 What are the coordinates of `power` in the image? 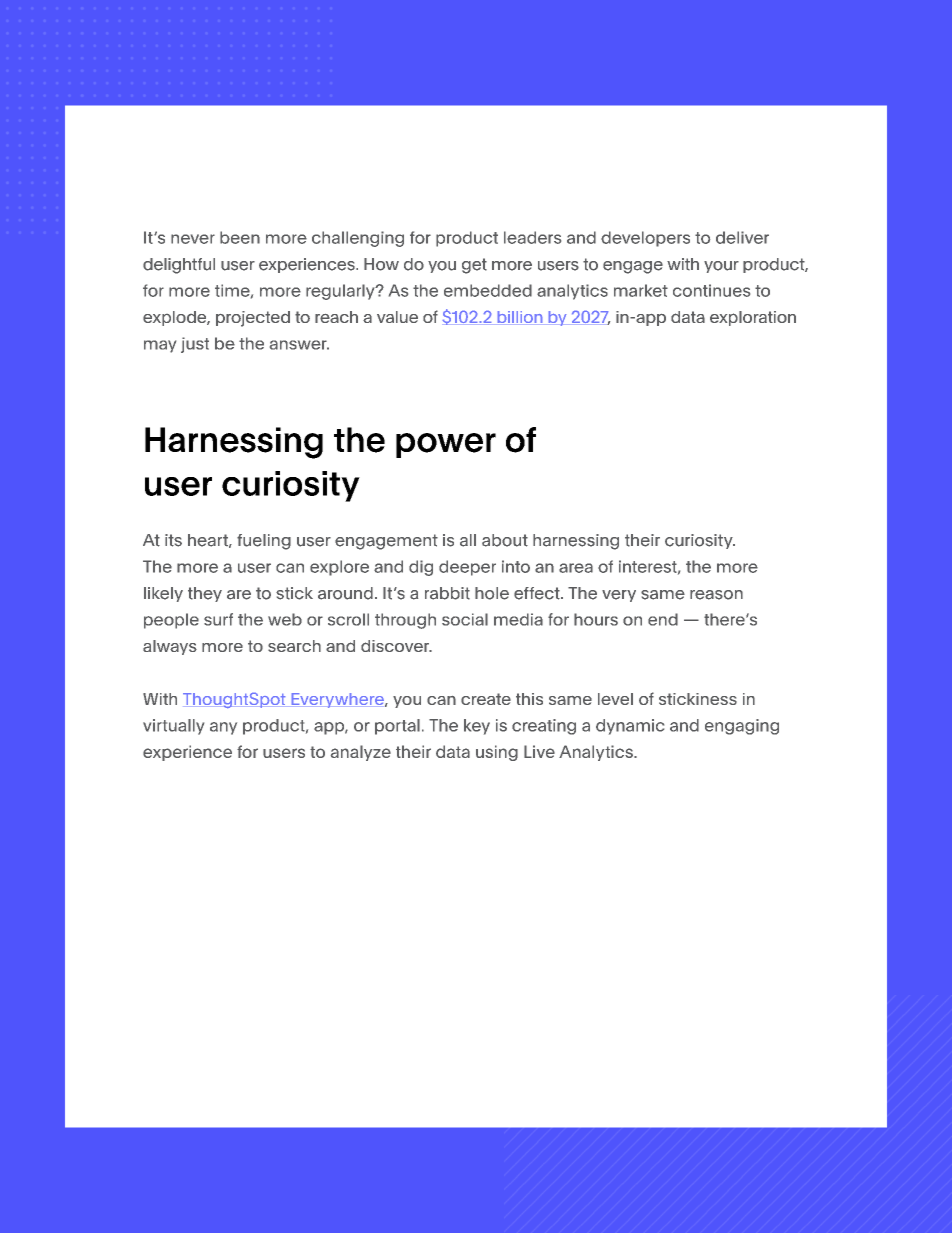 It's located at (446, 445).
